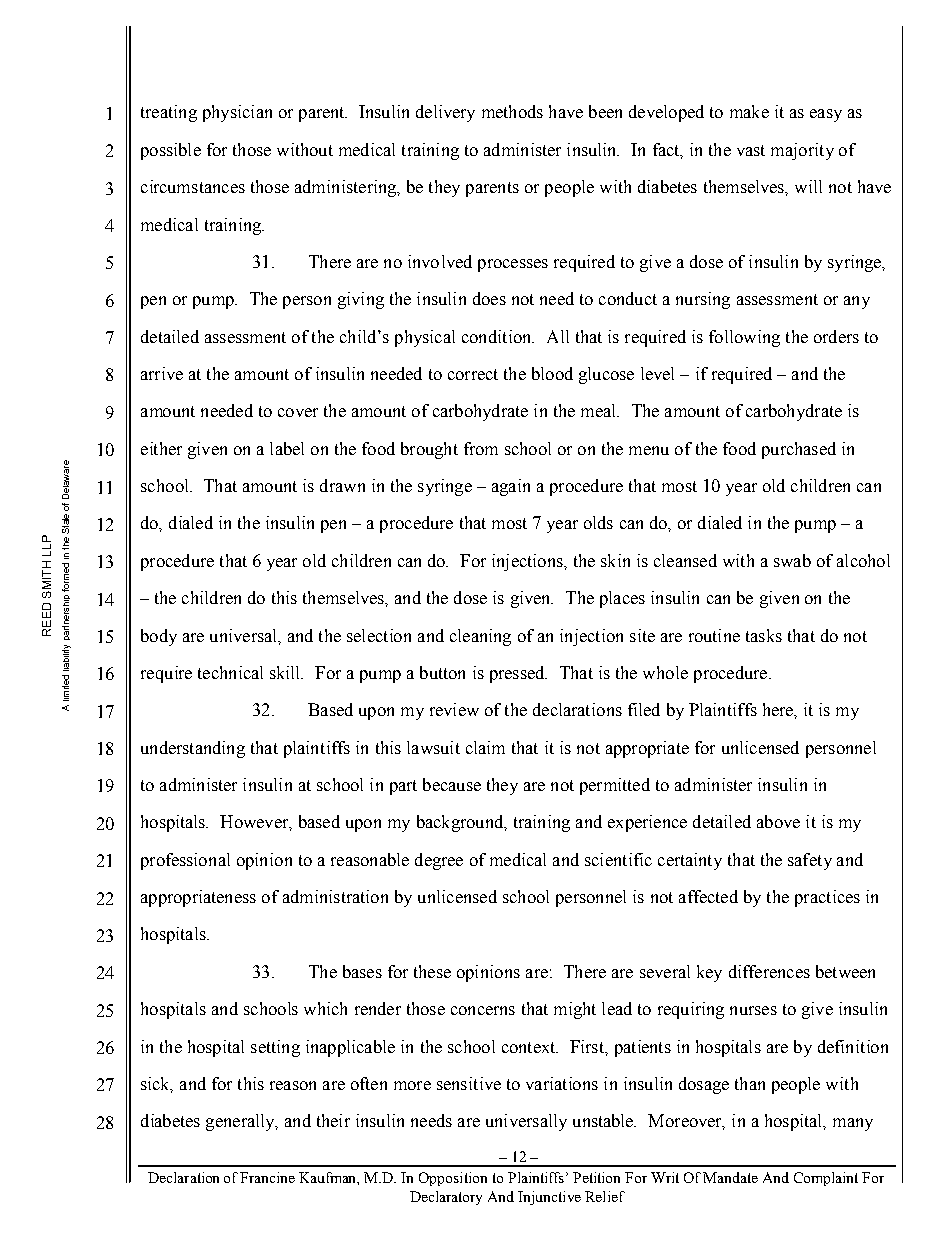  What do you see at coordinates (230, 672) in the screenshot?
I see `technical` at bounding box center [230, 672].
